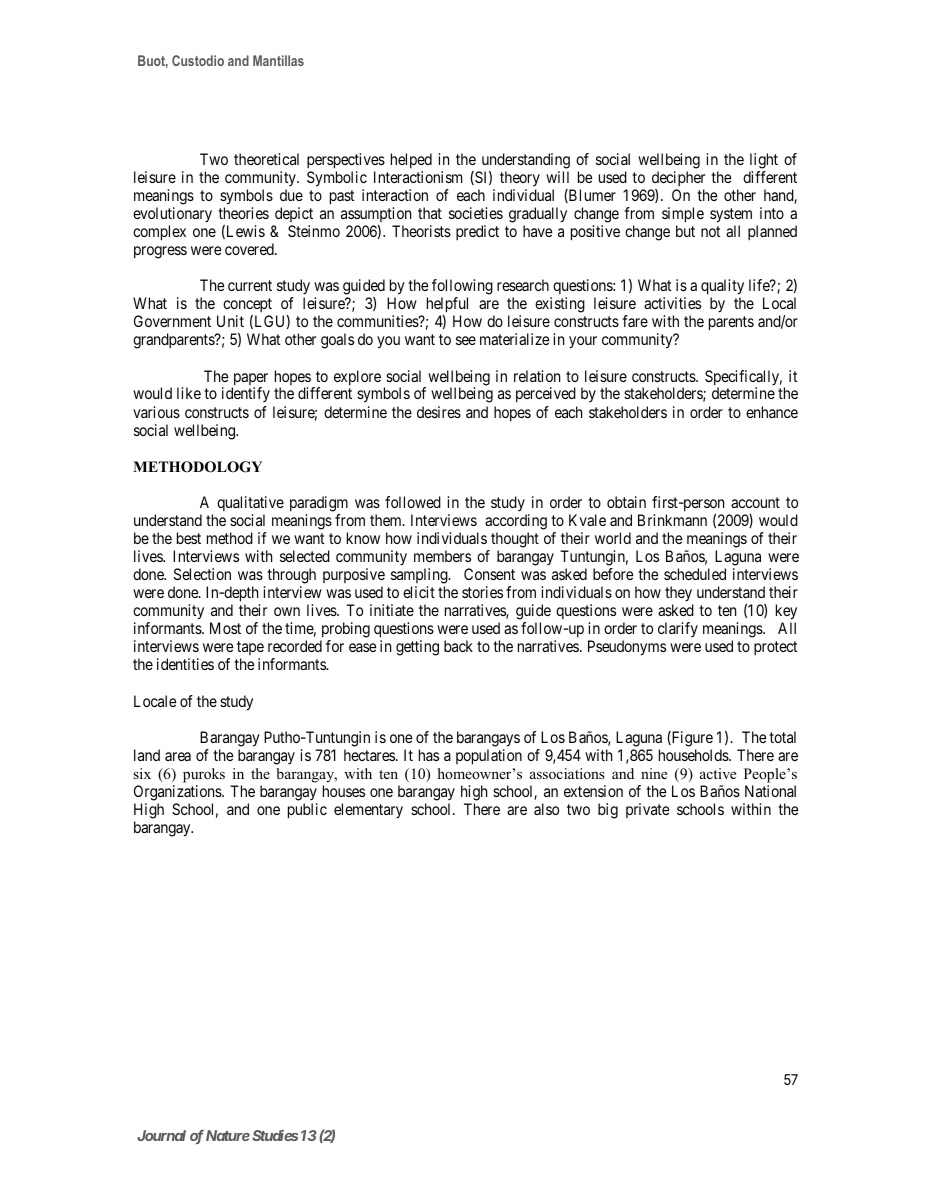 The width and height of the screenshot is (931, 1197). What do you see at coordinates (161, 1135) in the screenshot?
I see `Journal` at bounding box center [161, 1135].
